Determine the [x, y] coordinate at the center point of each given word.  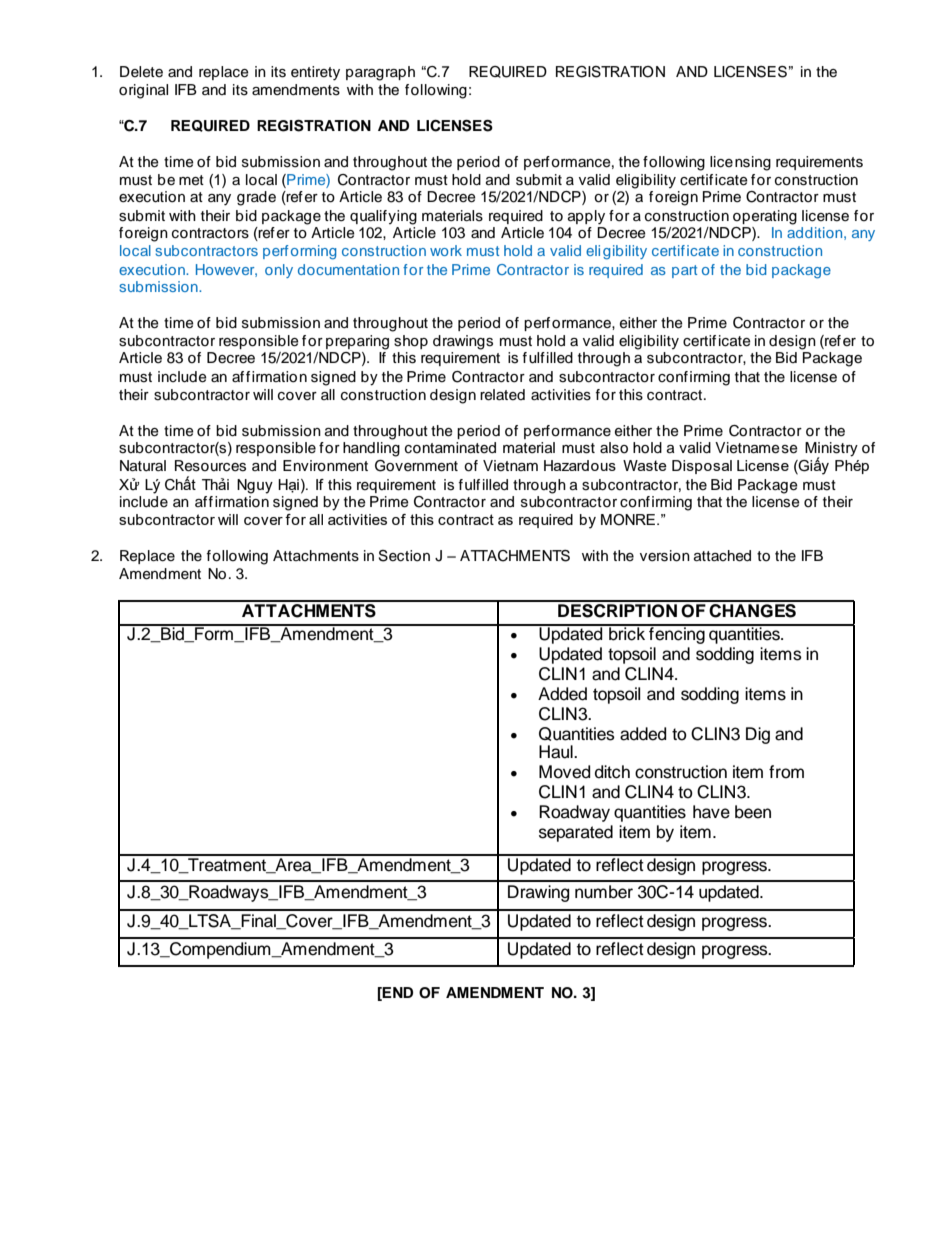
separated [576, 833]
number [604, 892]
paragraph [380, 73]
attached [722, 556]
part [684, 271]
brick [627, 633]
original [143, 91]
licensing [740, 163]
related [502, 395]
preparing [357, 342]
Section [404, 556]
